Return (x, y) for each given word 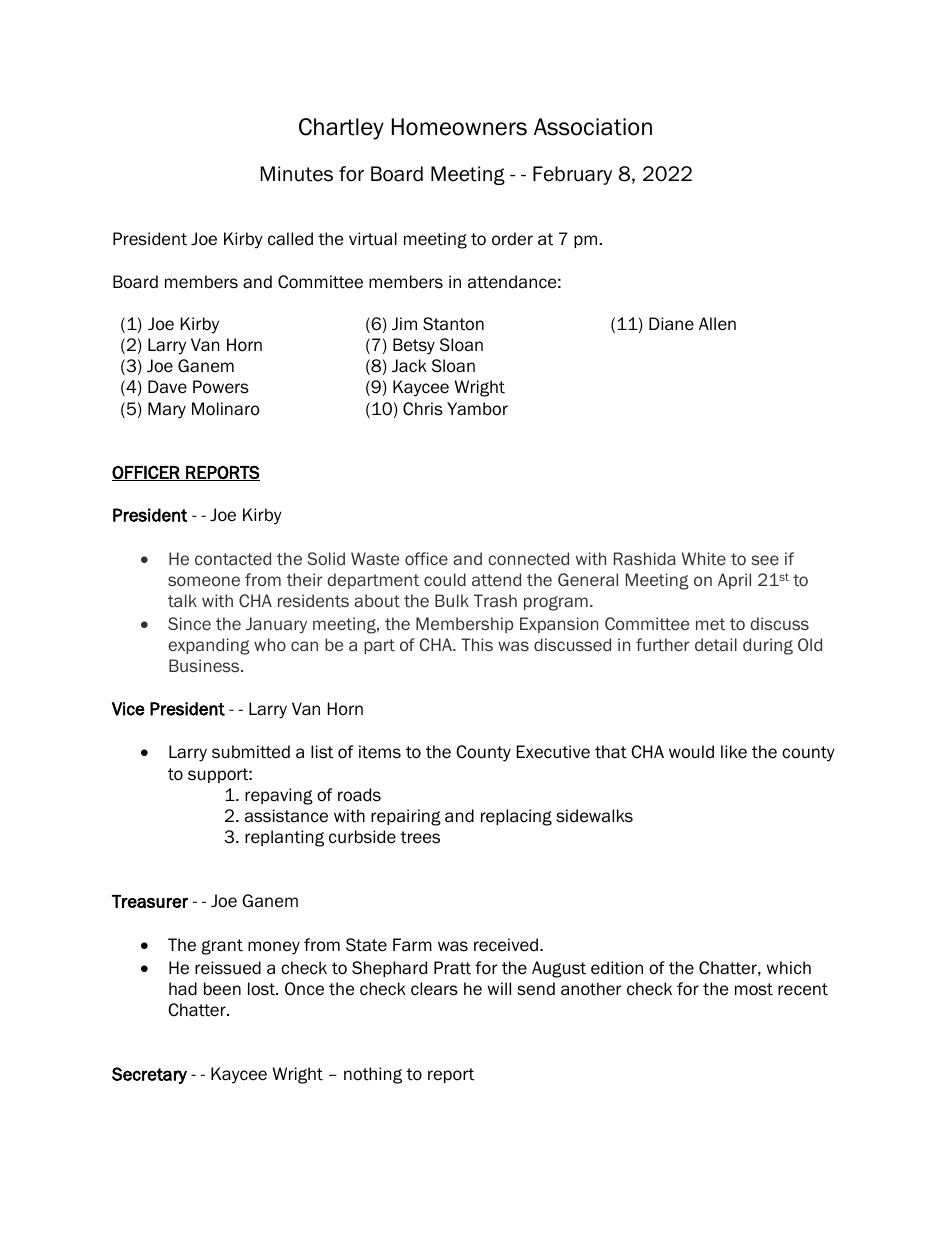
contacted (233, 558)
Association (593, 127)
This (477, 644)
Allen (717, 324)
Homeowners (459, 127)
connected (528, 558)
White (704, 558)
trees (420, 837)
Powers (221, 387)
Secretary (149, 1075)
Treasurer (150, 901)
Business (205, 665)
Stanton (453, 324)
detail (716, 644)
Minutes (297, 174)
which (789, 968)
